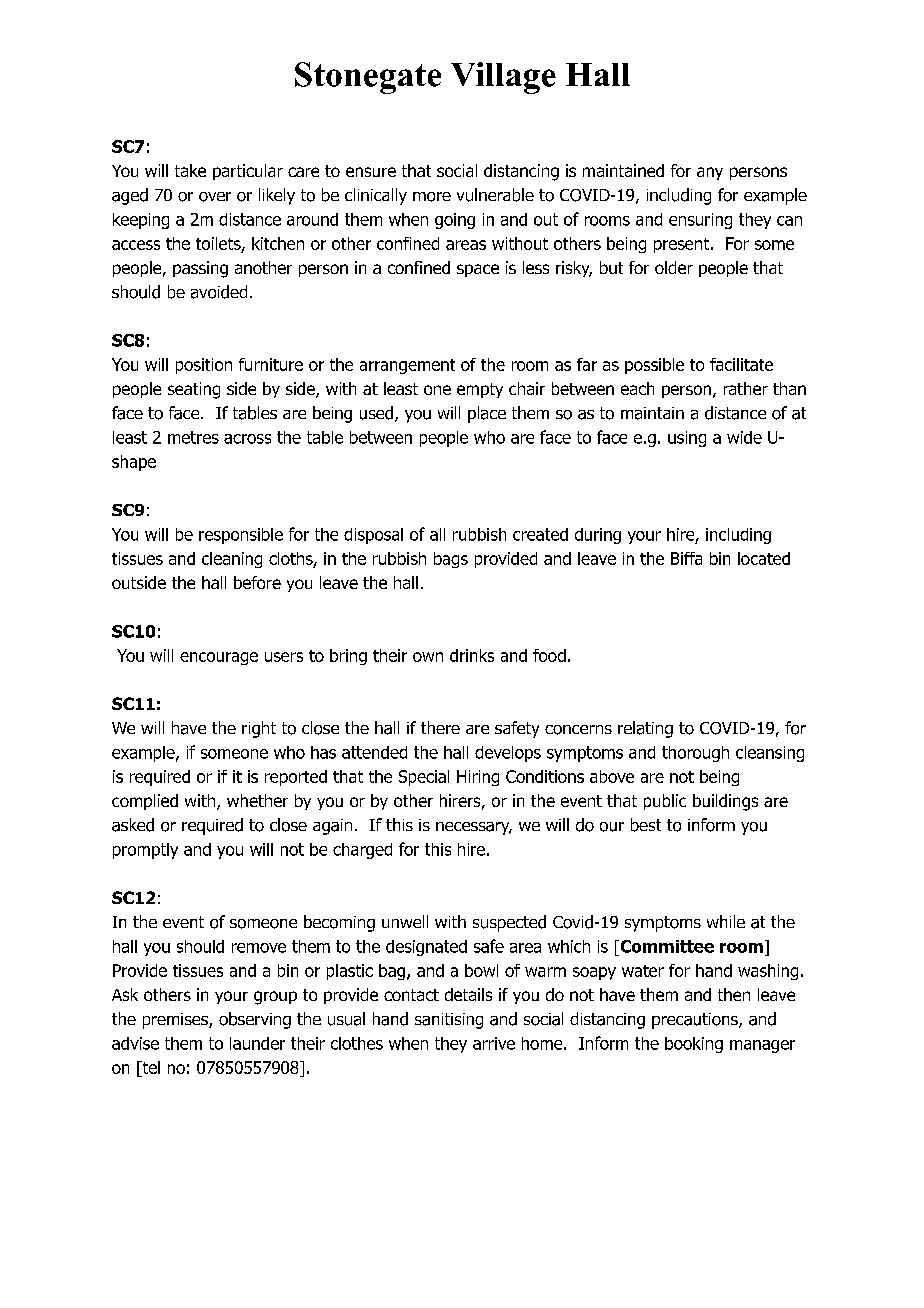 This screenshot has height=1308, width=924. I want to click on Village, so click(503, 78).
